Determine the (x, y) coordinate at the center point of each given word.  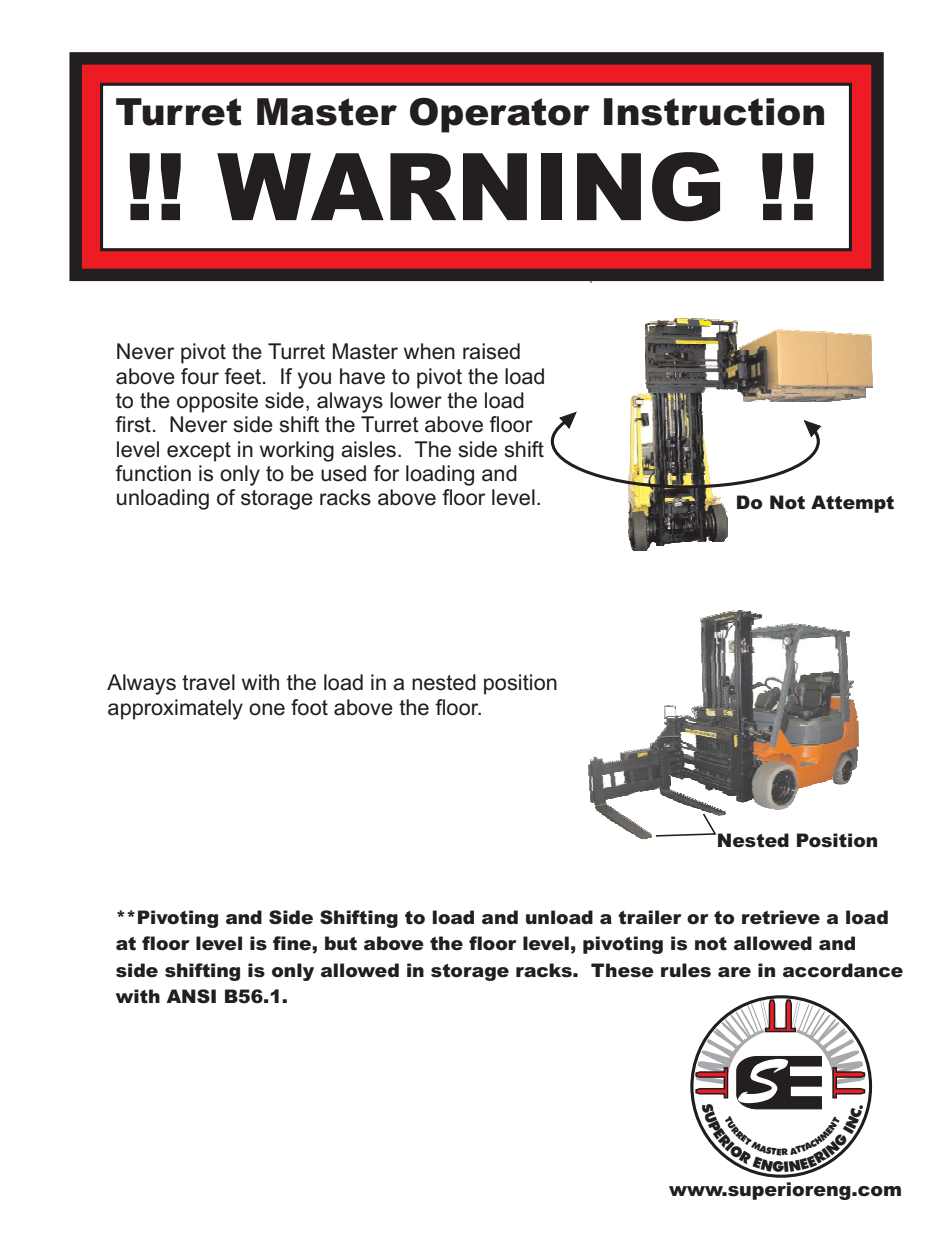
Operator (500, 115)
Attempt (852, 504)
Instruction (714, 112)
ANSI (191, 996)
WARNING (468, 187)
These (622, 970)
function (153, 473)
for (386, 473)
